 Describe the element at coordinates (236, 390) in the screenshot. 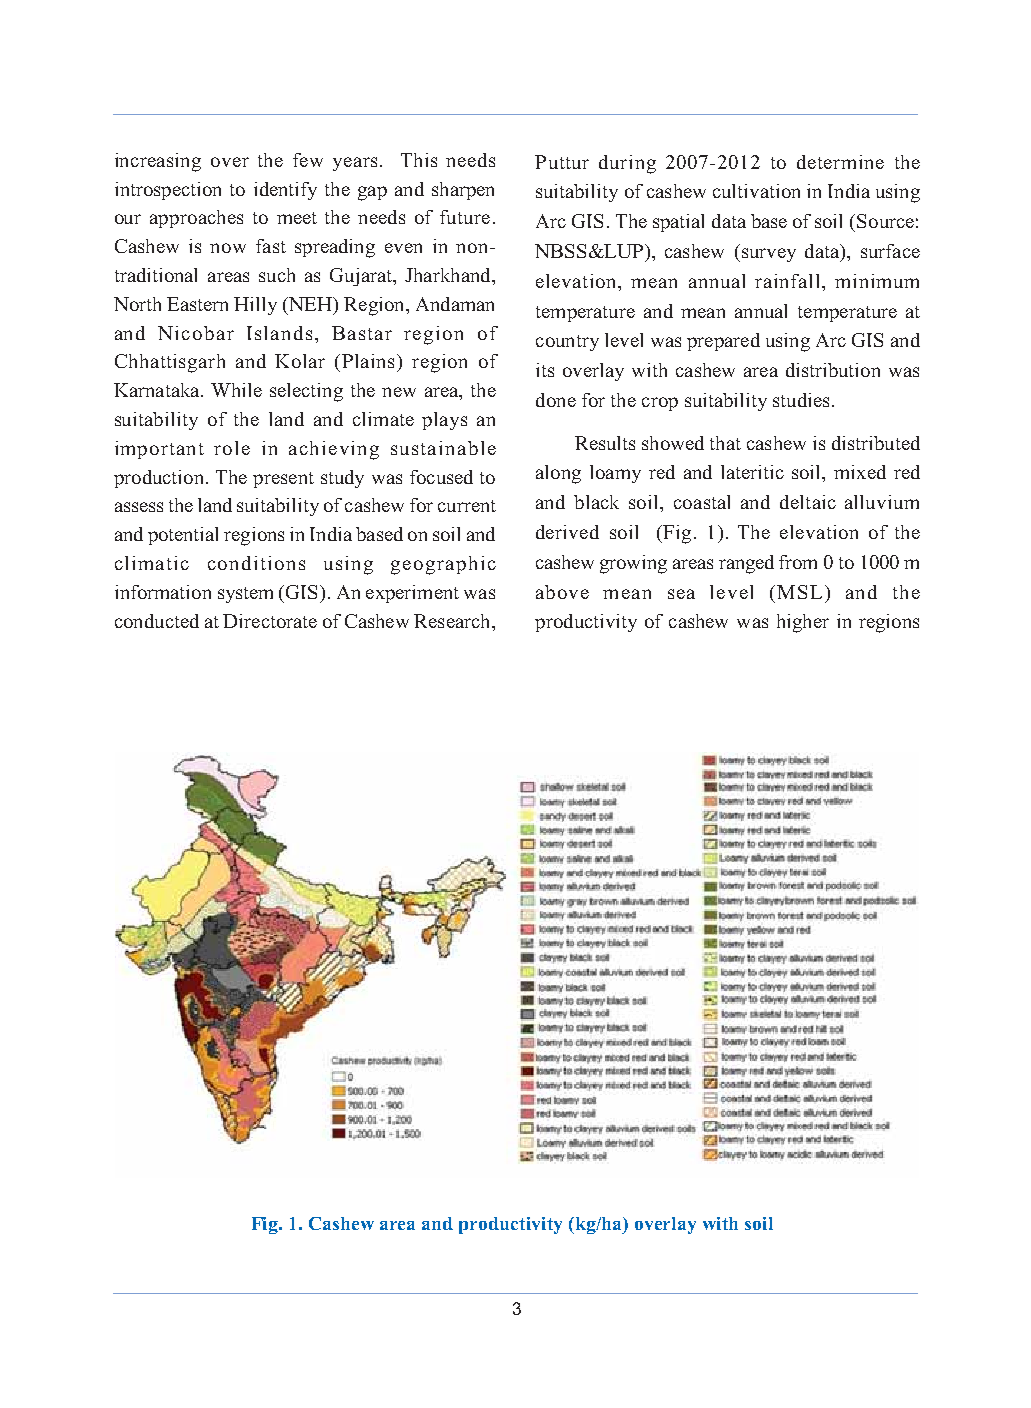

I see `While` at that location.
